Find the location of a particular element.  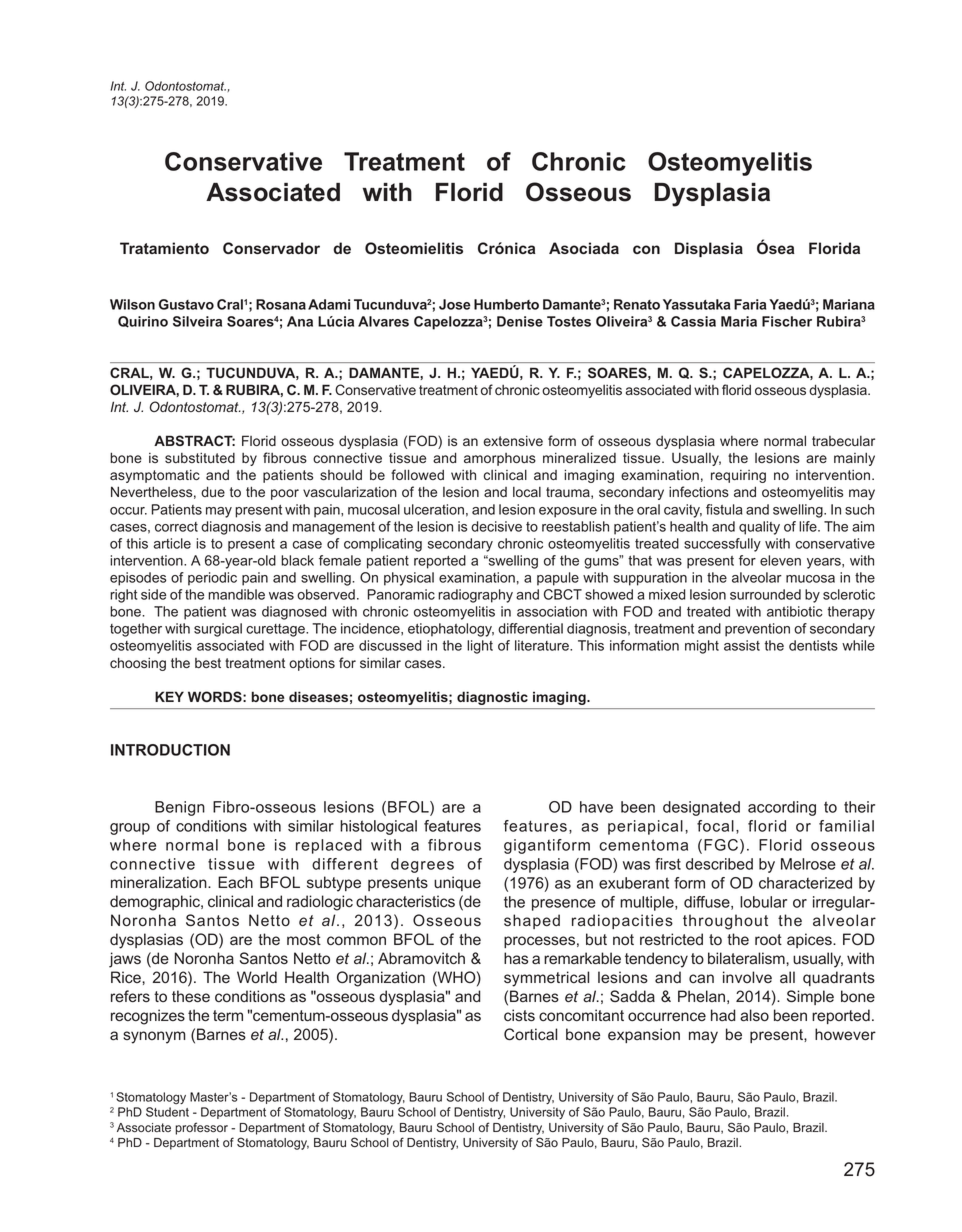

professor is located at coordinates (201, 1128).
